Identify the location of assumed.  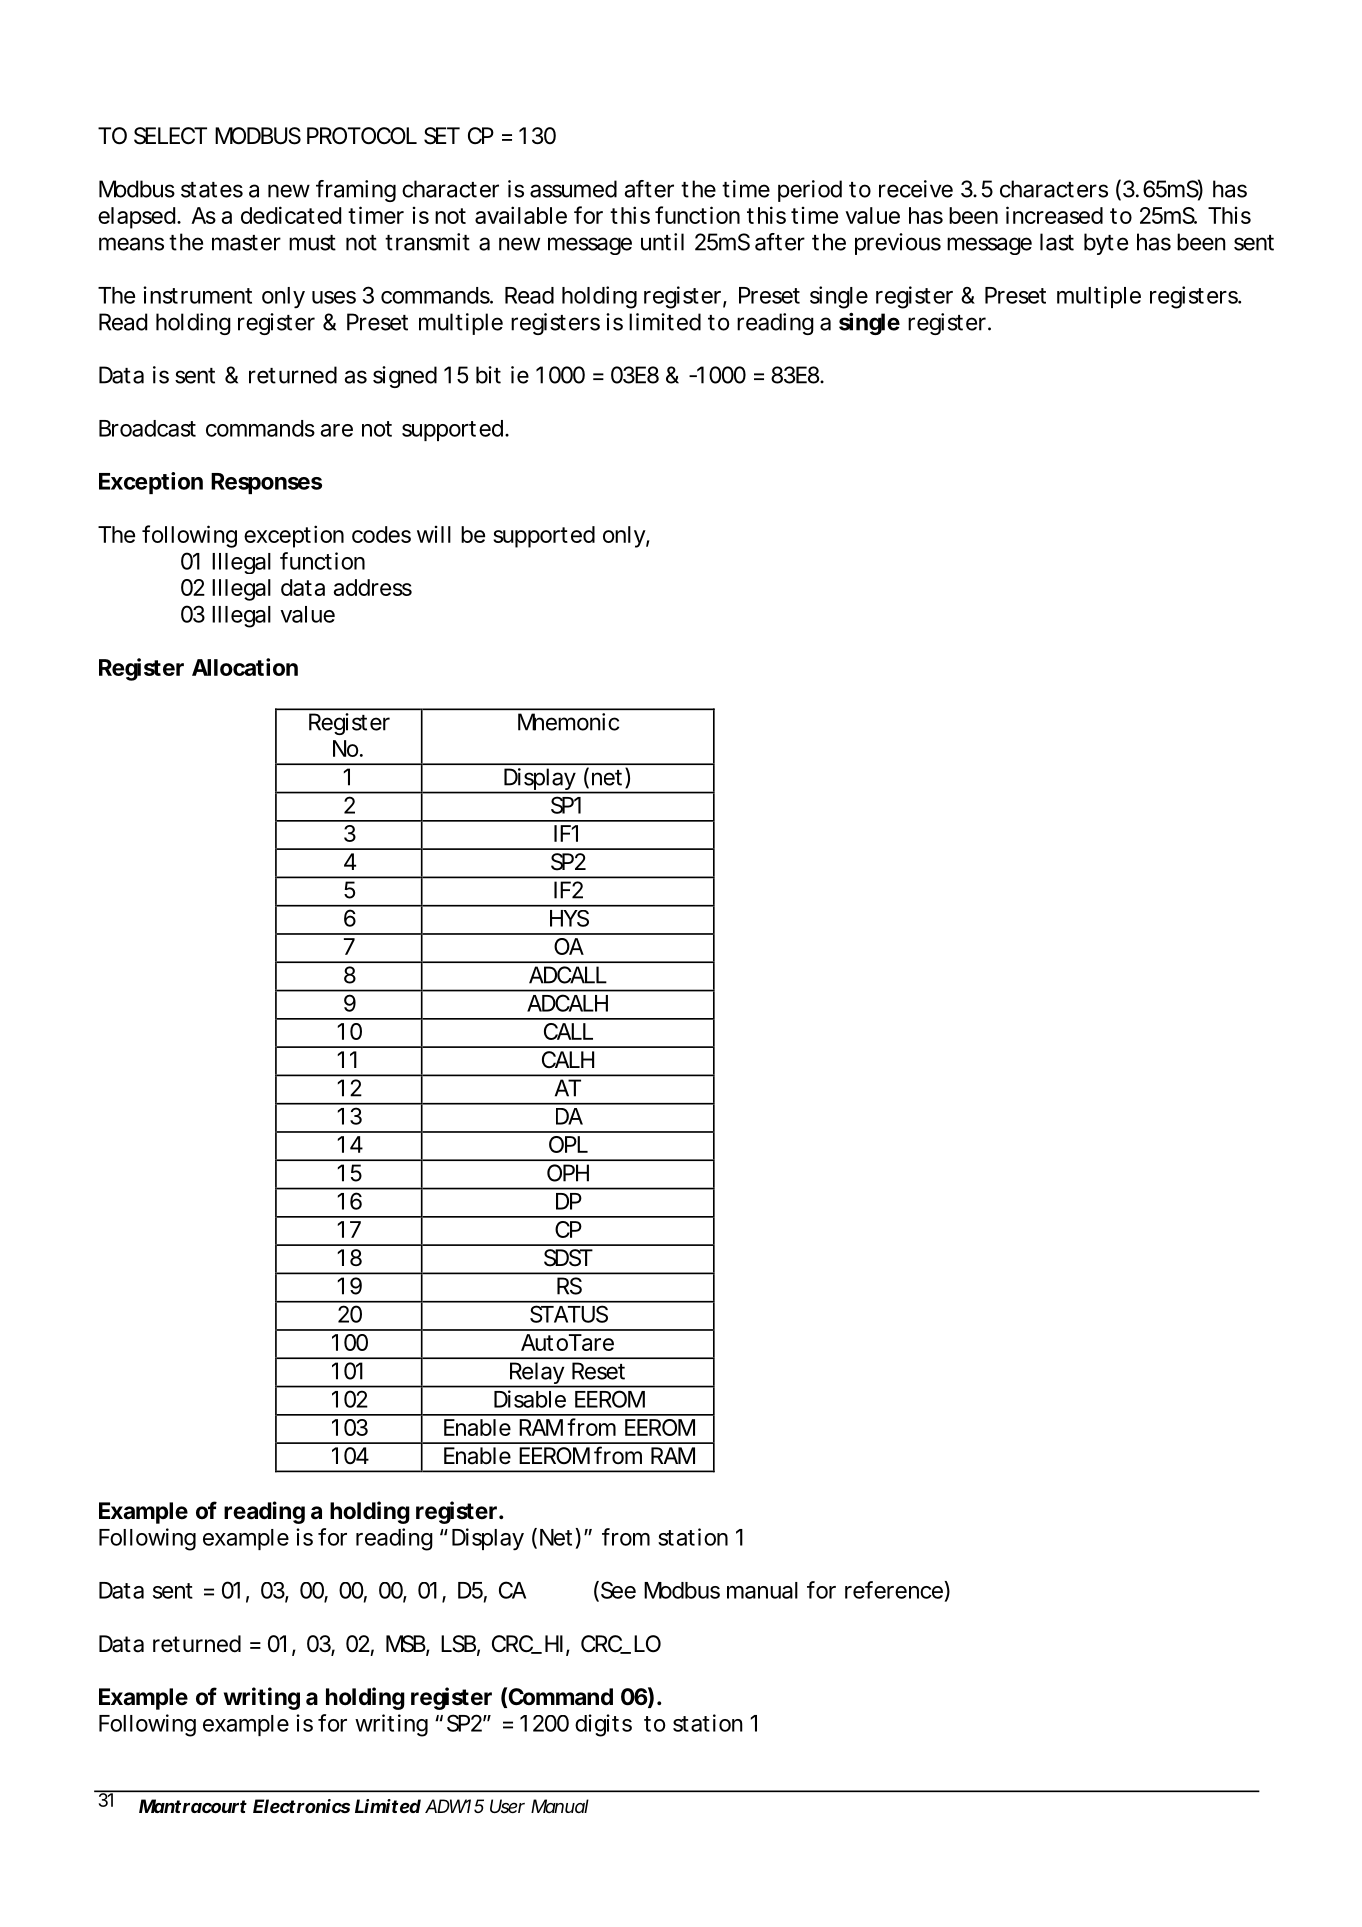
(573, 189).
